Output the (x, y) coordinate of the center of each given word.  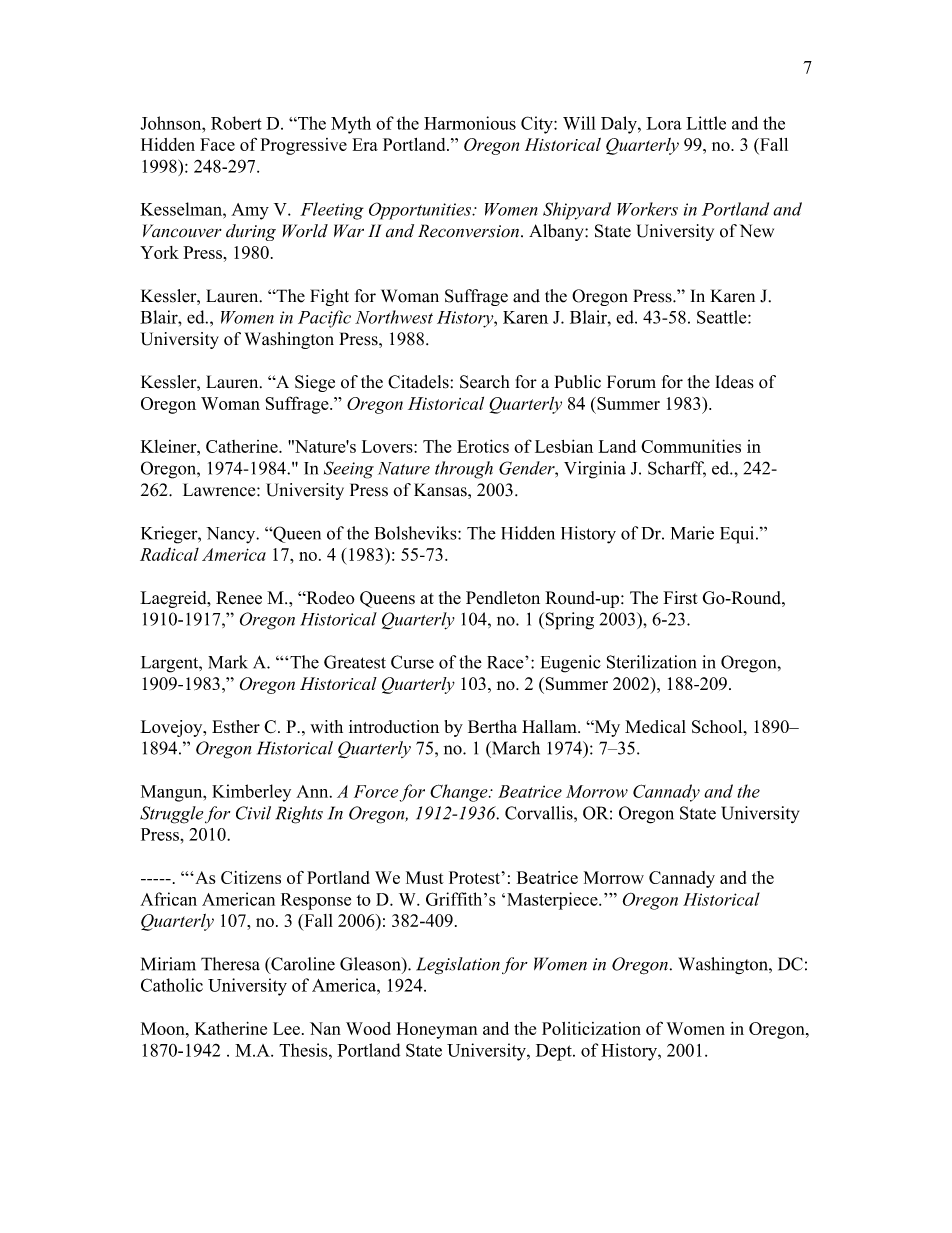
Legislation (458, 966)
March (515, 748)
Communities (691, 446)
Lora (664, 123)
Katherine (231, 1028)
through (464, 470)
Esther (236, 726)
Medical (655, 726)
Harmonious (470, 123)
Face (217, 144)
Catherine (243, 446)
